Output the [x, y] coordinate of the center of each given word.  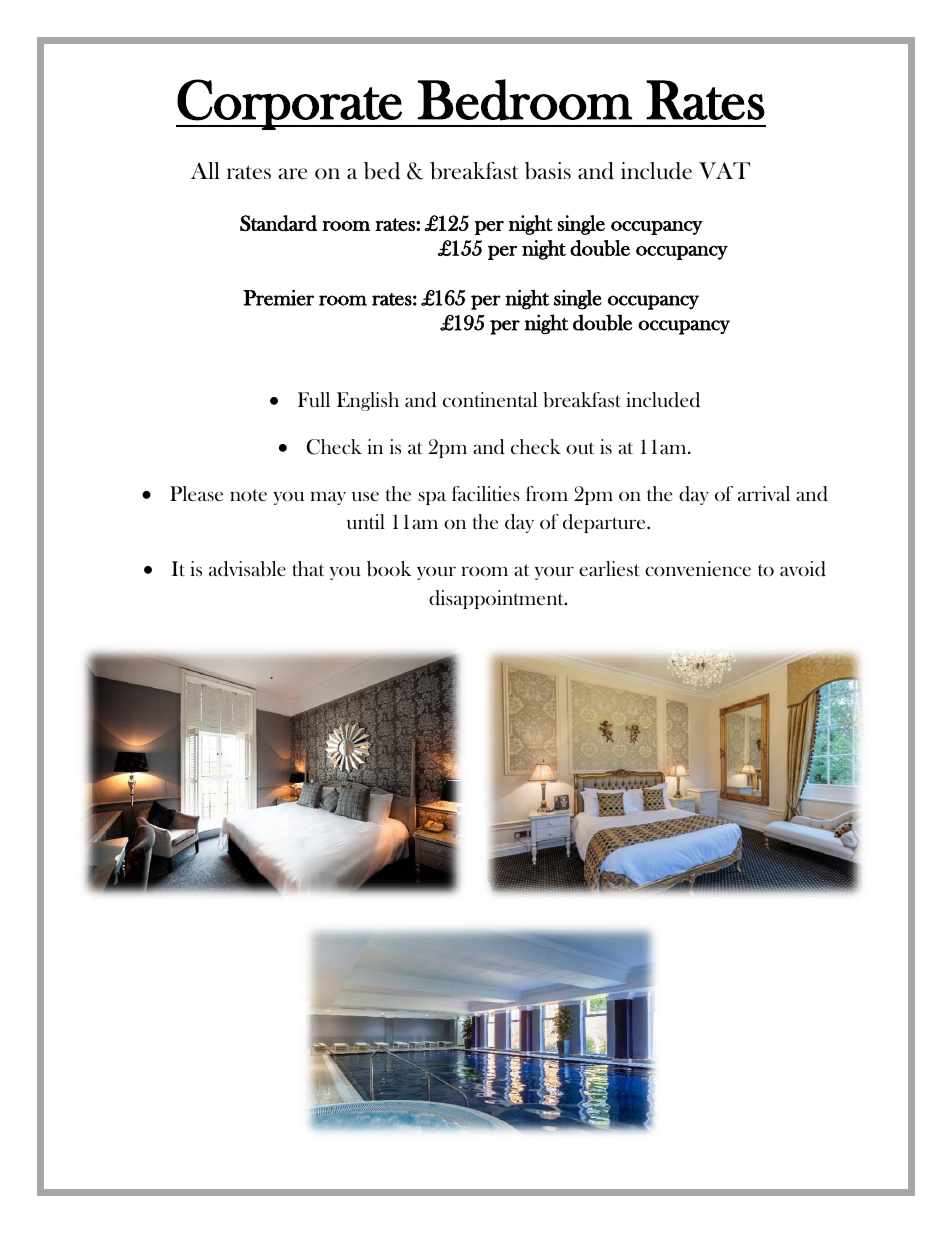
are [293, 173]
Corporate [290, 104]
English [368, 401]
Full [314, 399]
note [248, 495]
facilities [486, 493]
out [580, 448]
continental [490, 399]
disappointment [498, 599]
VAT [724, 170]
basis [548, 171]
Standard [278, 223]
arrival [764, 493]
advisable [247, 569]
